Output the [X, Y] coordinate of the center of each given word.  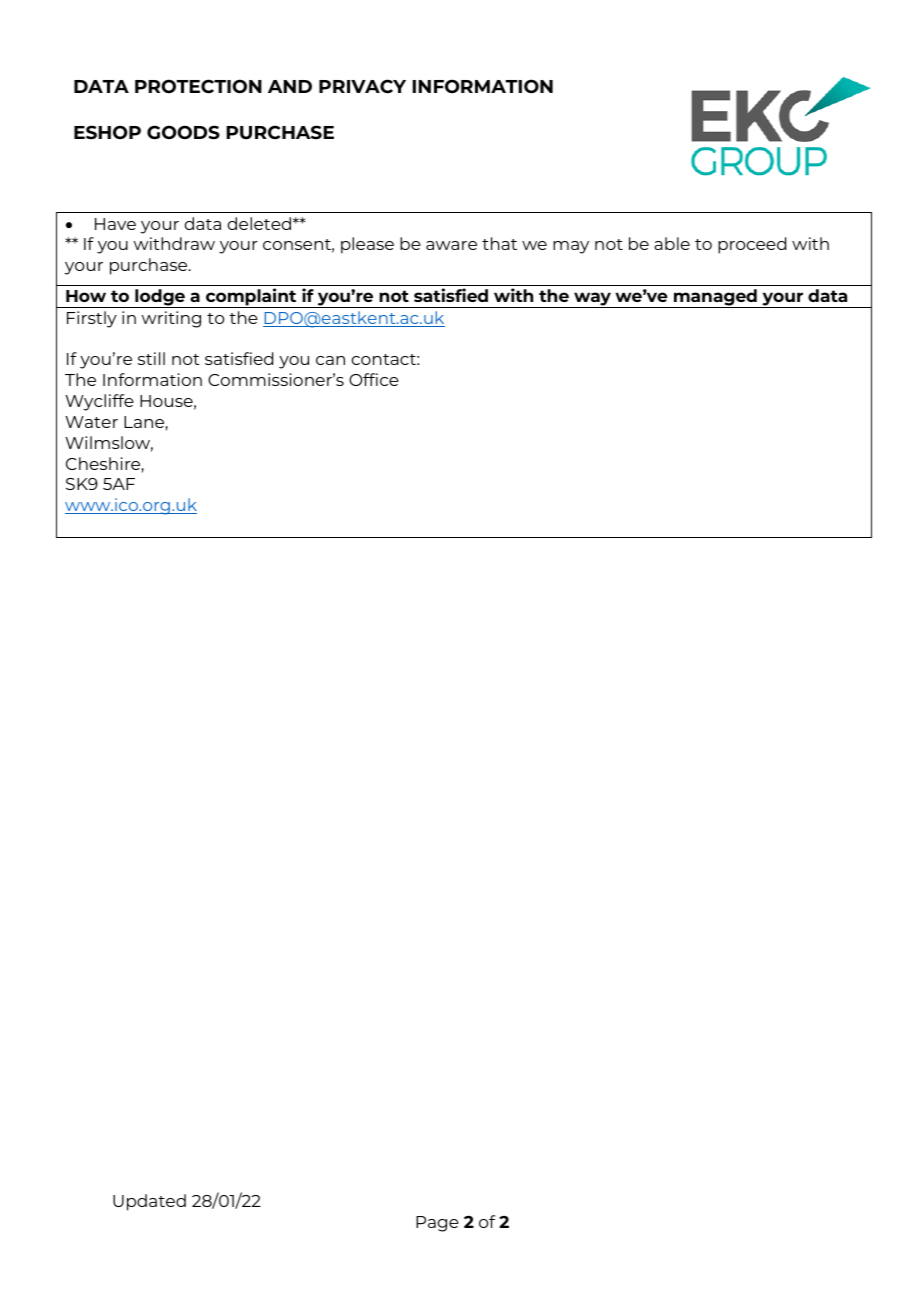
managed [715, 298]
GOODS [183, 132]
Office [374, 379]
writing [171, 319]
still [151, 358]
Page [437, 1224]
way [593, 300]
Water [91, 422]
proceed [752, 245]
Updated [149, 1202]
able [672, 243]
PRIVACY [362, 86]
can [330, 360]
